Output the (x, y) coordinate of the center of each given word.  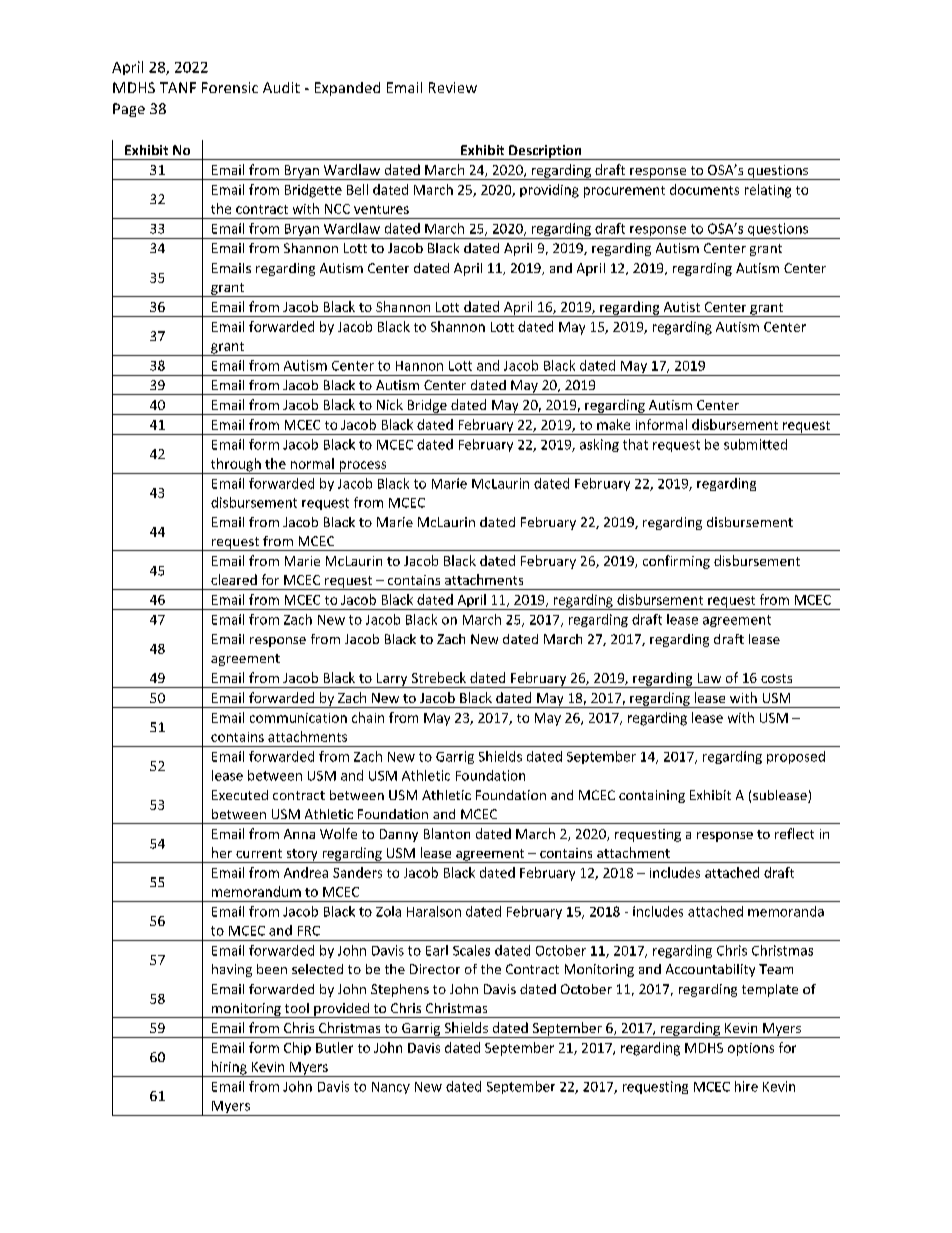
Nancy (391, 1088)
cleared (234, 579)
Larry (392, 680)
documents (704, 189)
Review (453, 87)
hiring (229, 1069)
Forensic (230, 87)
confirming (676, 562)
